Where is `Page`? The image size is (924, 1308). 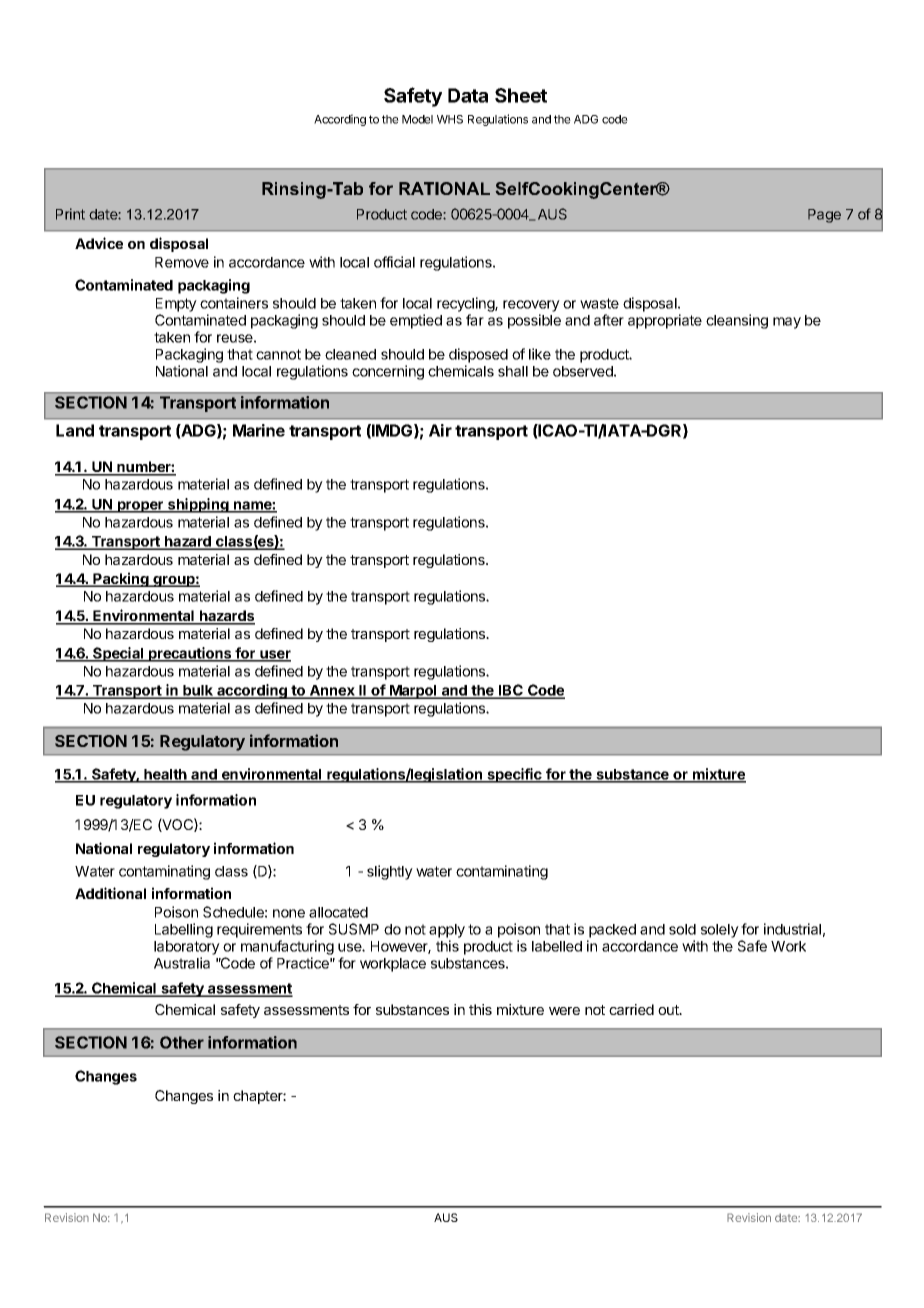
Page is located at coordinates (824, 216).
